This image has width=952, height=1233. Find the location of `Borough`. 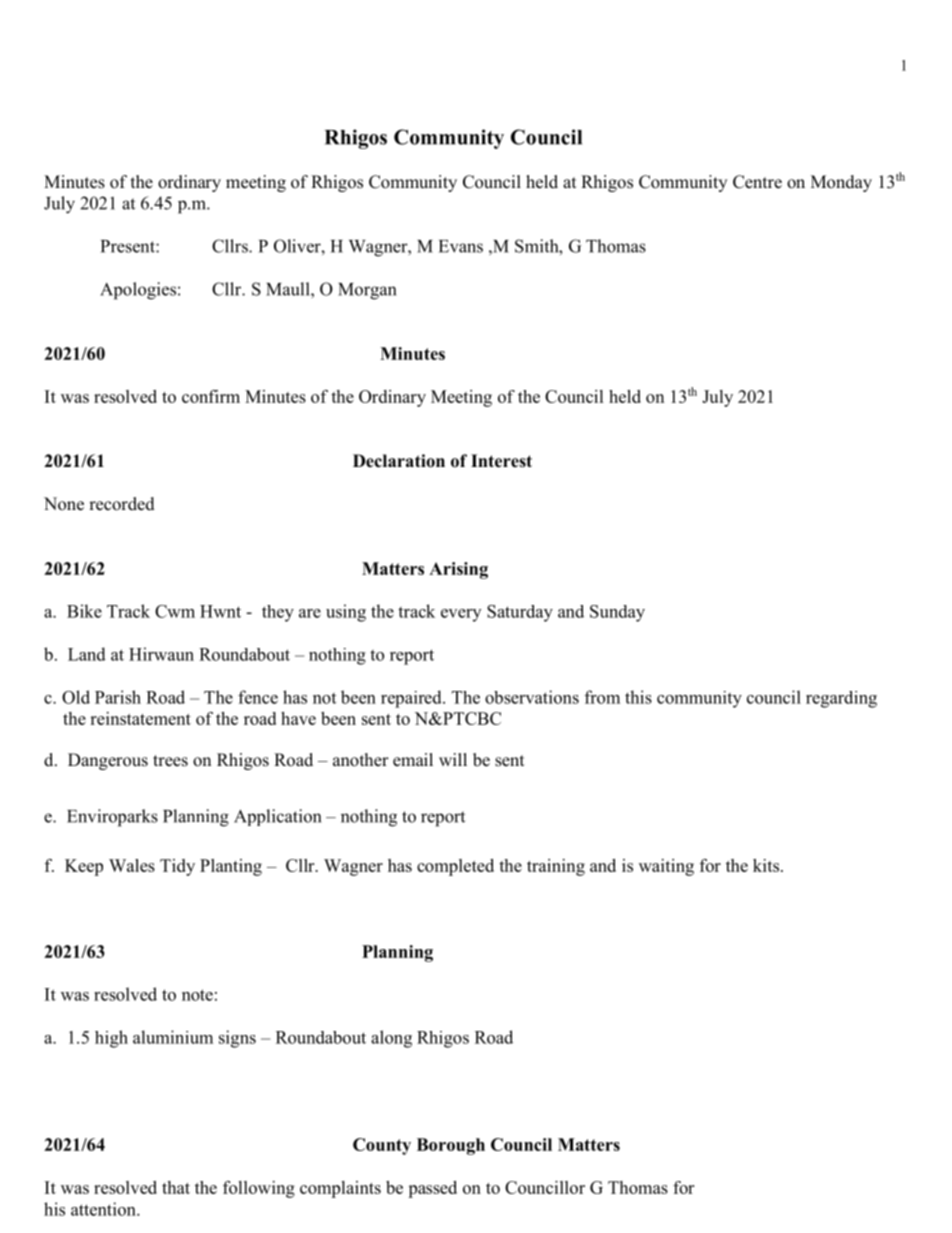

Borough is located at coordinates (451, 1146).
